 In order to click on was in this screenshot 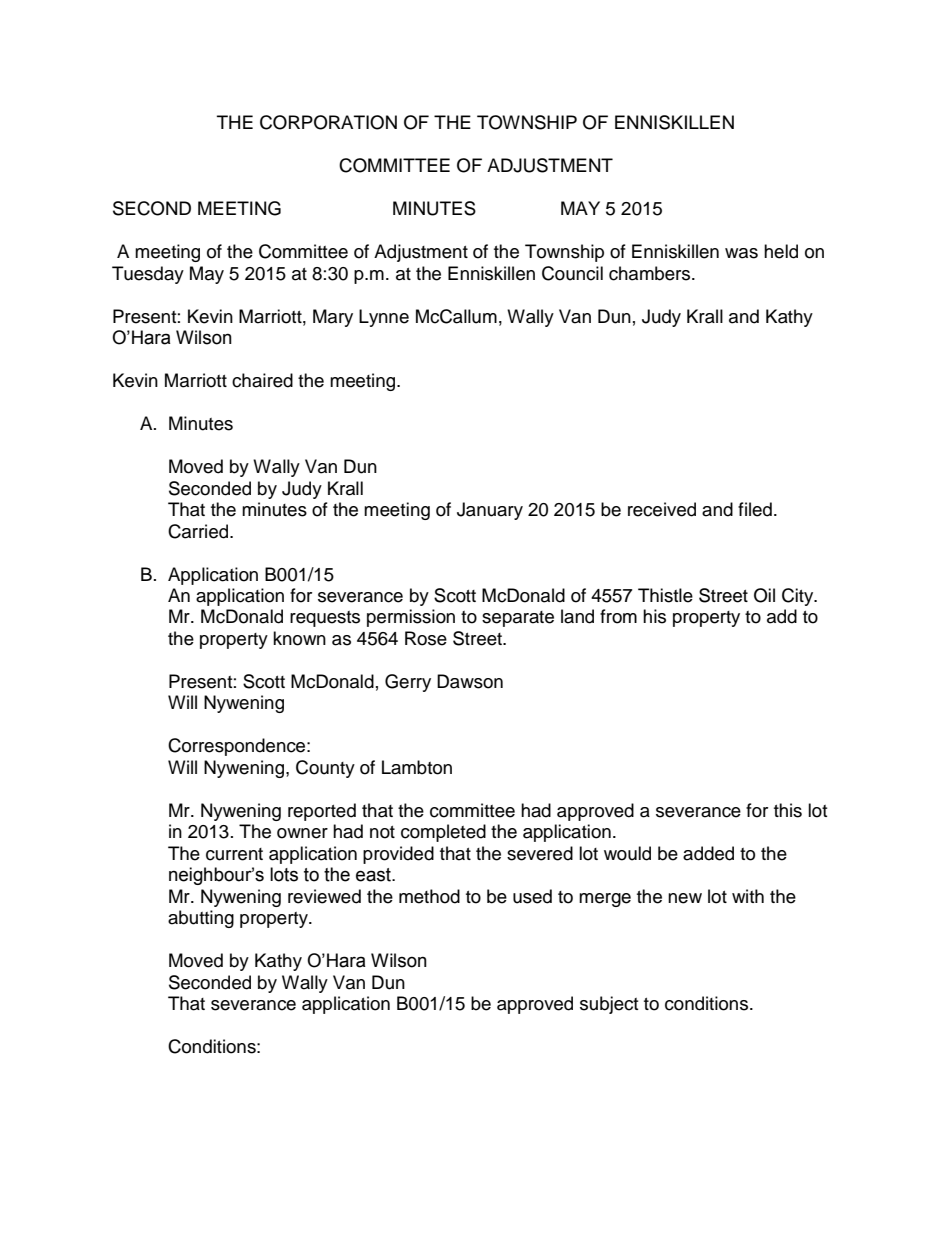, I will do `click(741, 253)`.
